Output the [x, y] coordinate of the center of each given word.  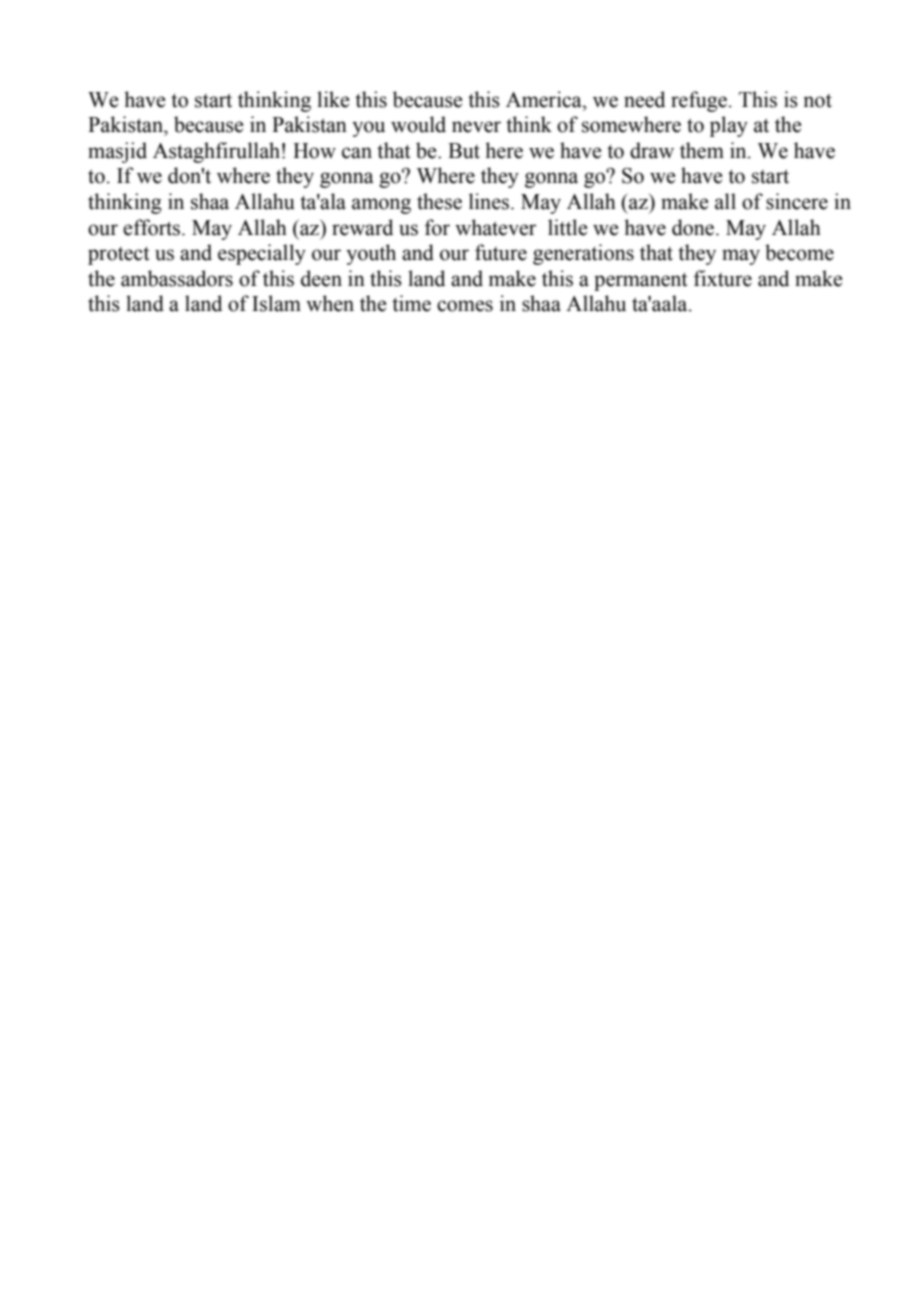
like [333, 99]
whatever [496, 227]
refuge [699, 101]
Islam [276, 303]
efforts [153, 227]
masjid [117, 152]
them [702, 150]
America [545, 99]
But [464, 151]
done [694, 227]
